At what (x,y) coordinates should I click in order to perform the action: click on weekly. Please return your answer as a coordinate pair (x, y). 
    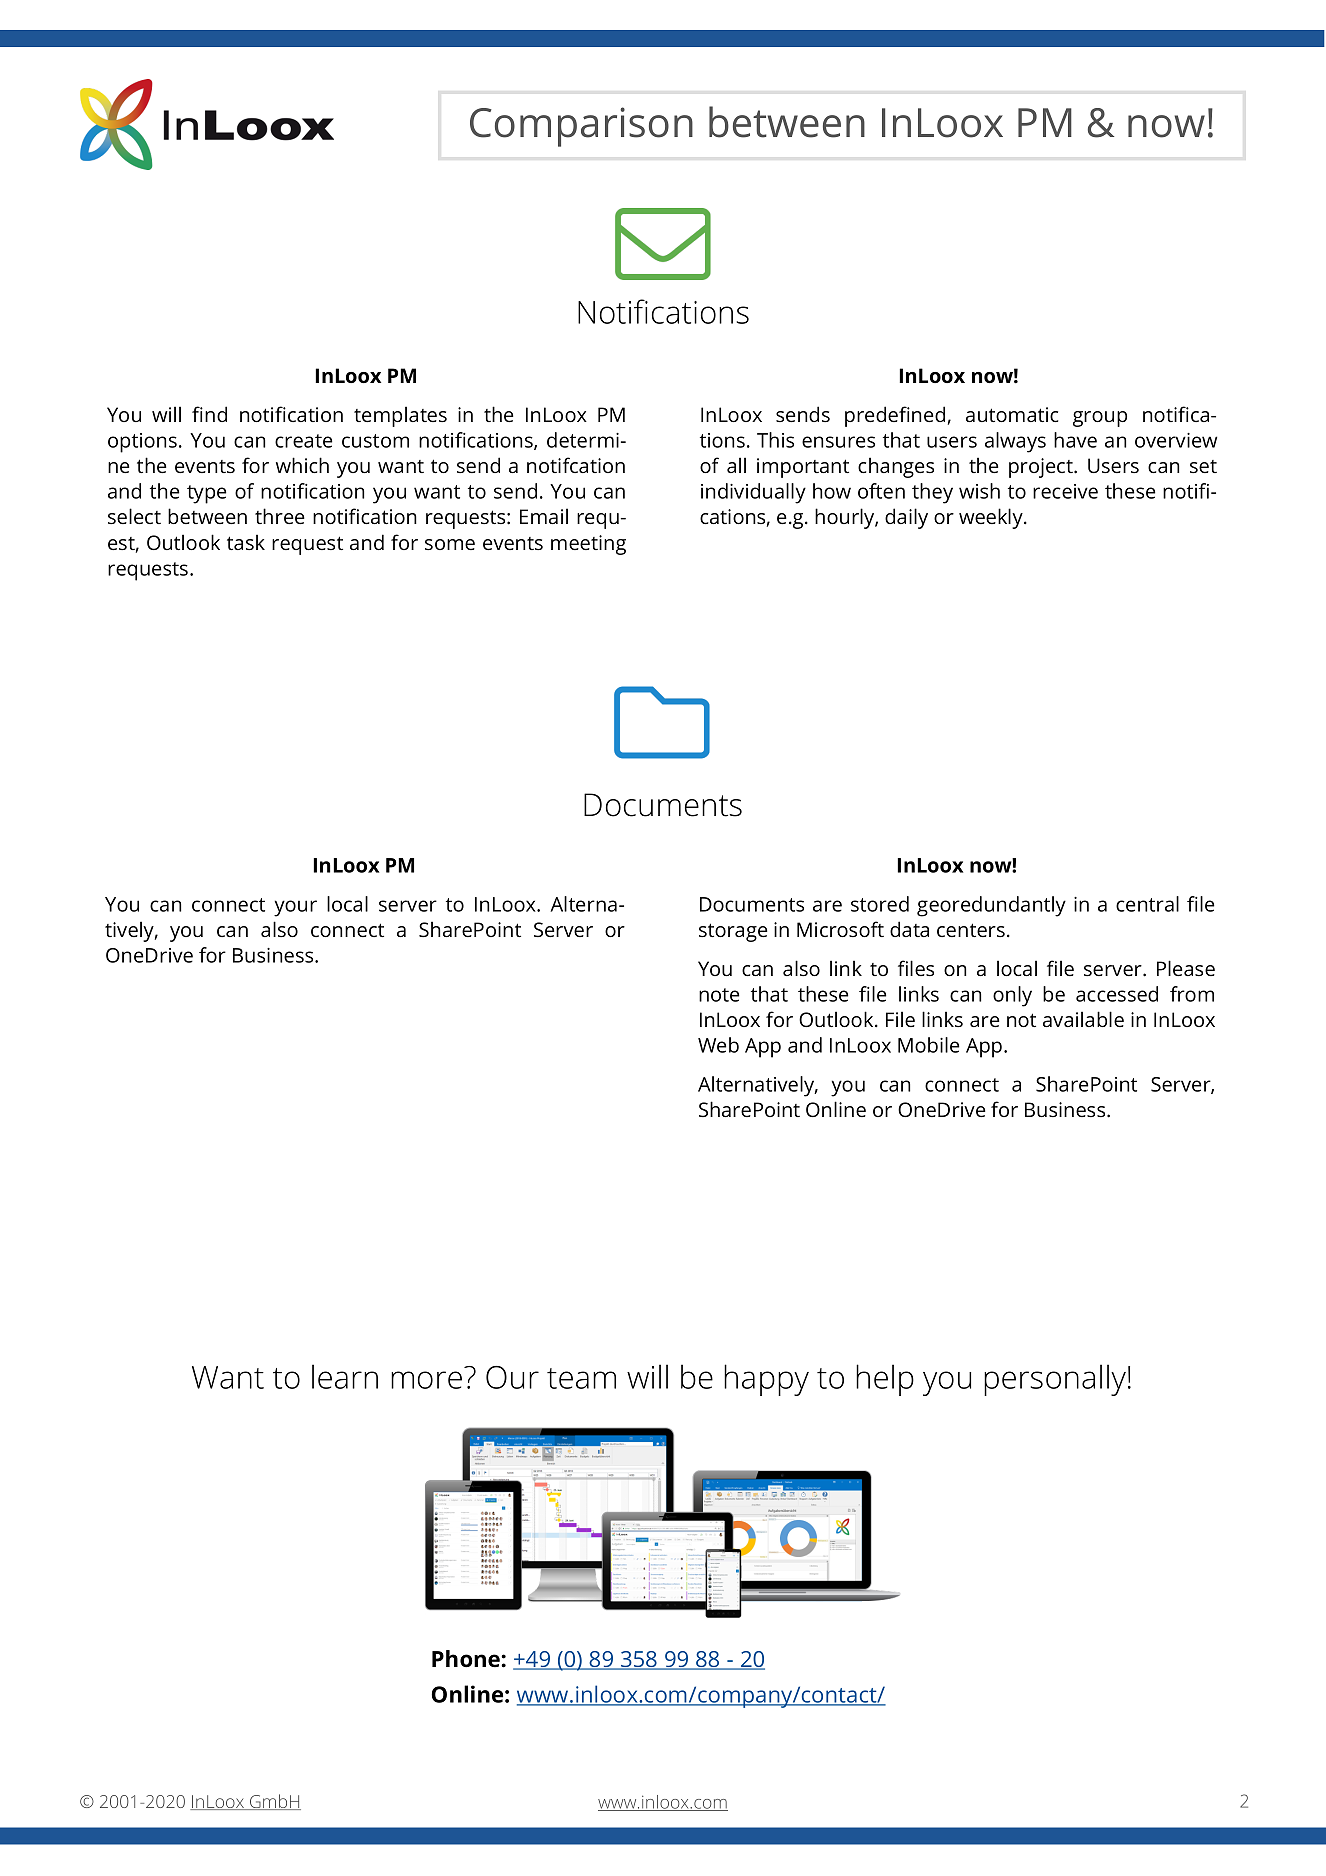
    Looking at the image, I should click on (992, 518).
